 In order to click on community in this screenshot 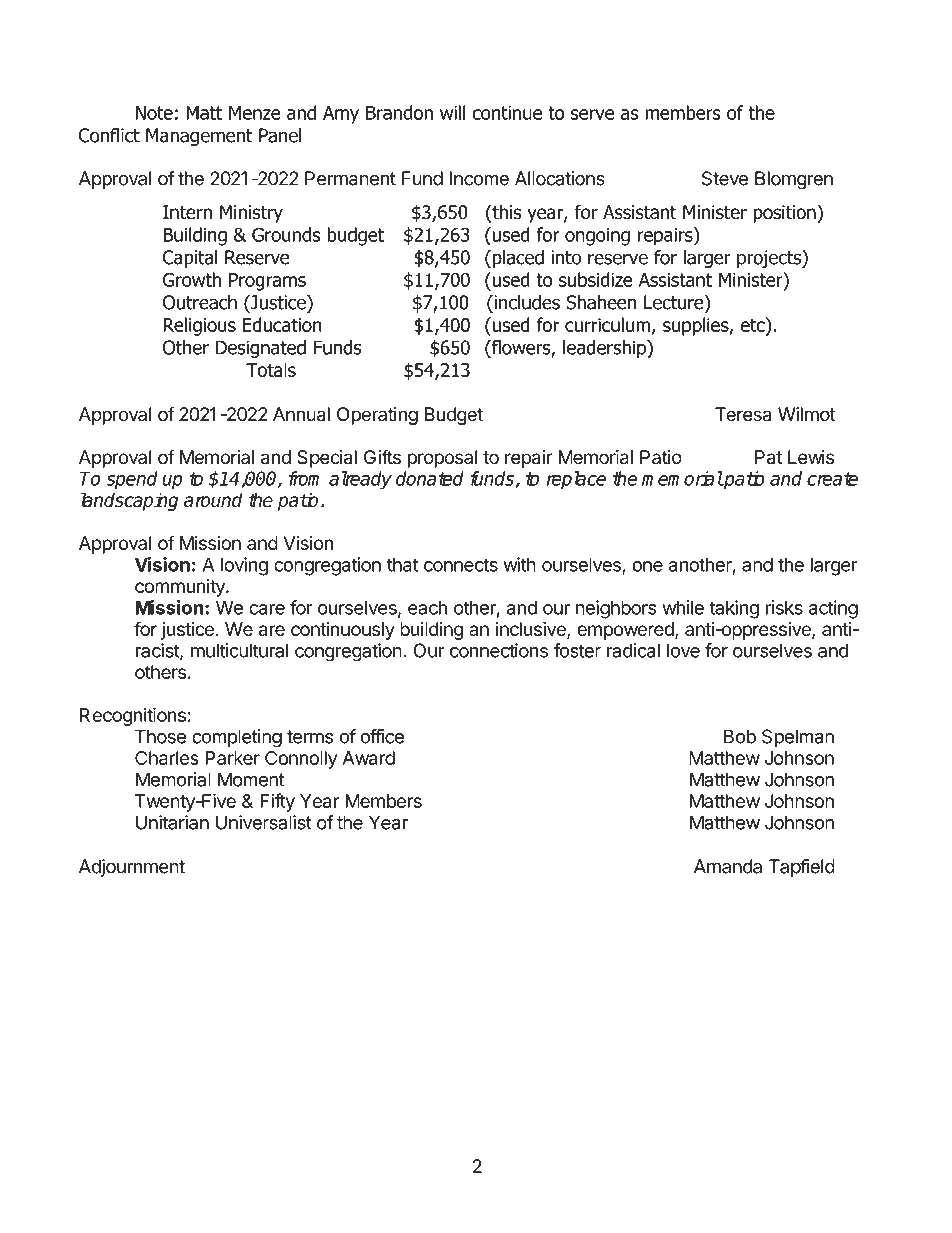, I will do `click(181, 588)`.
